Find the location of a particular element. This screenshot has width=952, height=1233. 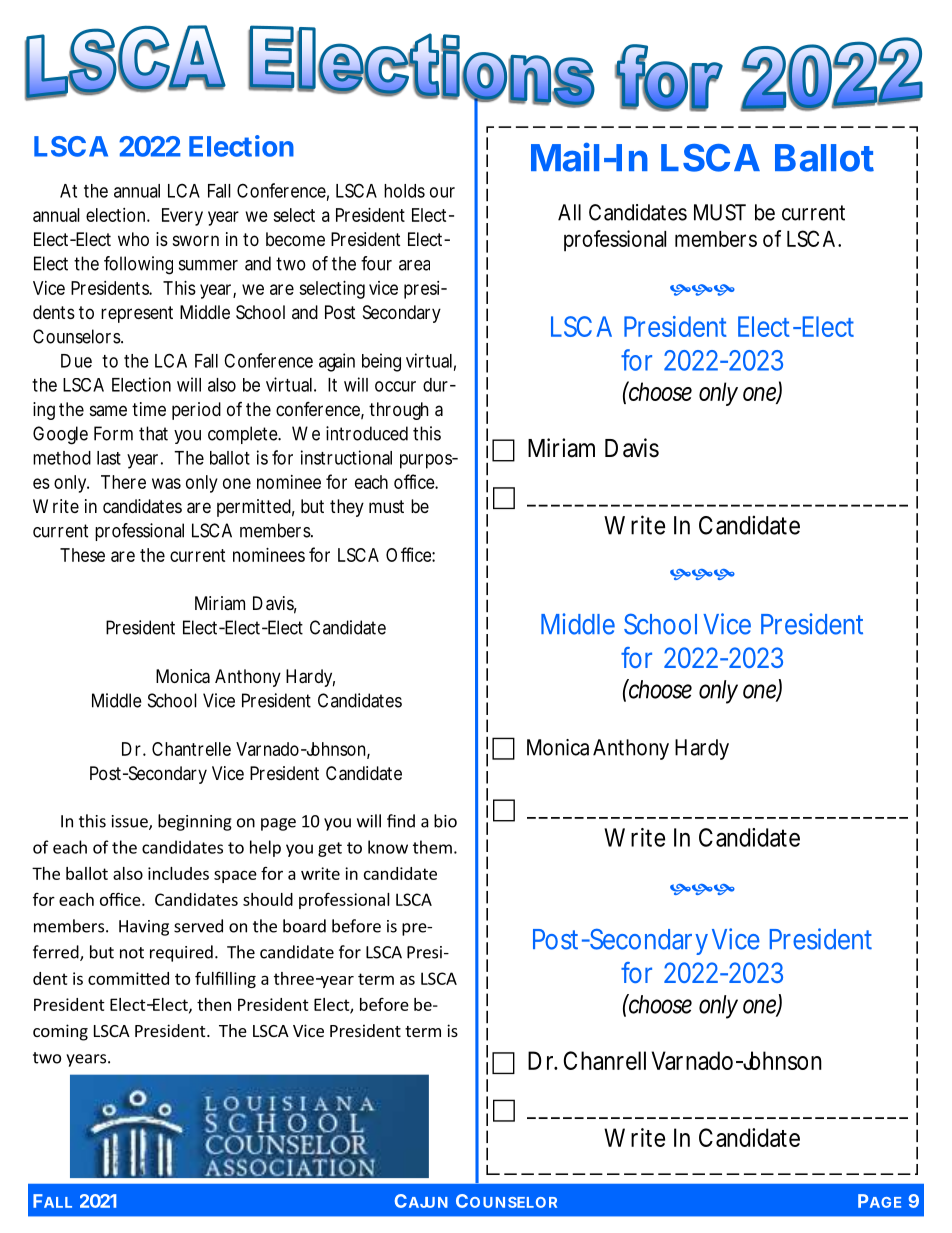

committed is located at coordinates (128, 978).
